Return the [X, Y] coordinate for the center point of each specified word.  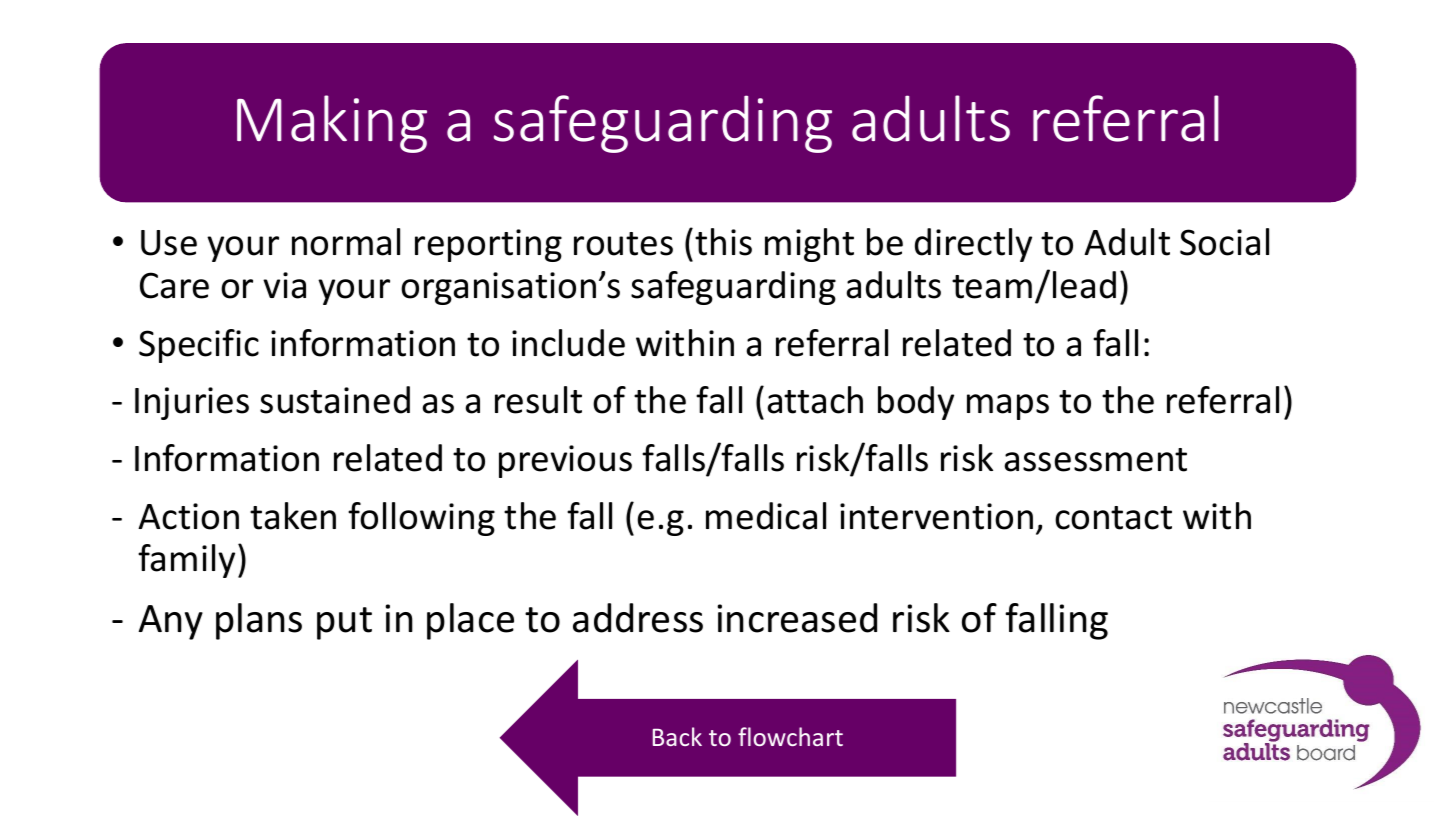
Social [1224, 242]
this [723, 242]
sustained [335, 400]
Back [677, 736]
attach [815, 400]
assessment [1095, 460]
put [344, 623]
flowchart [790, 736]
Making [332, 124]
